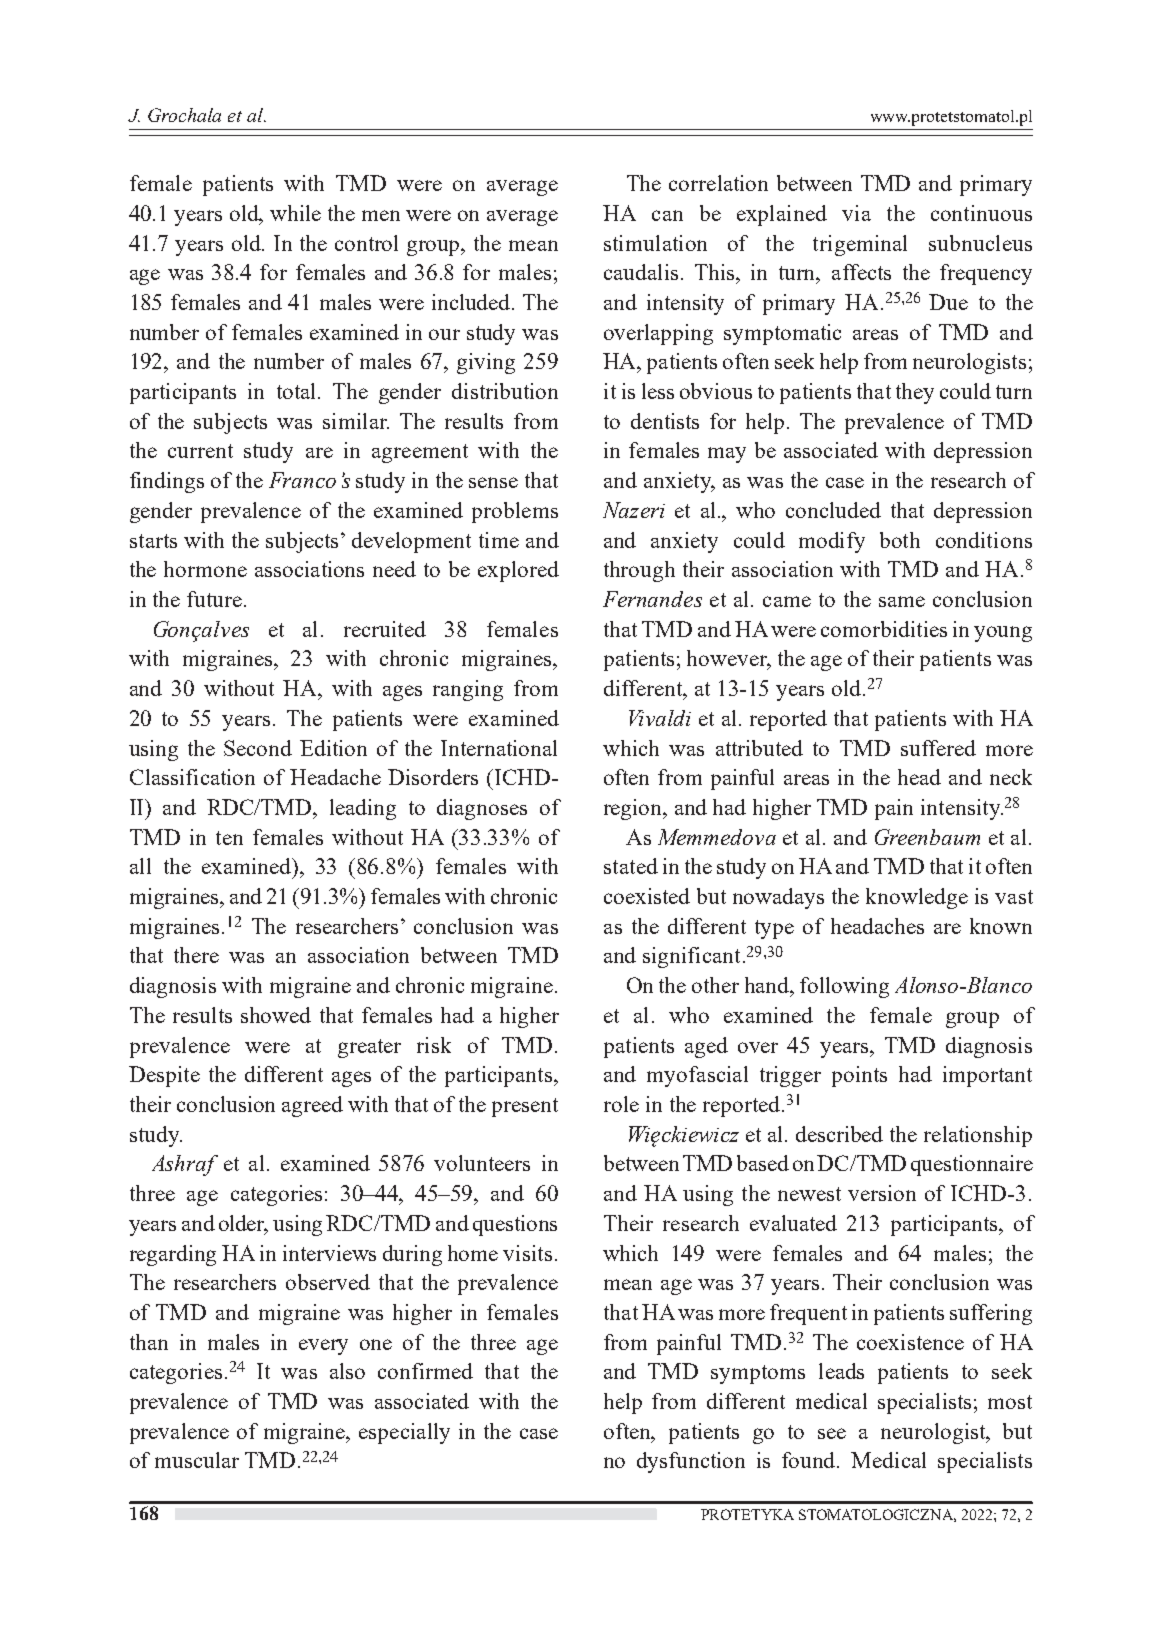 This page has width=1162, height=1628. Describe the element at coordinates (621, 1104) in the page. I see `role` at that location.
